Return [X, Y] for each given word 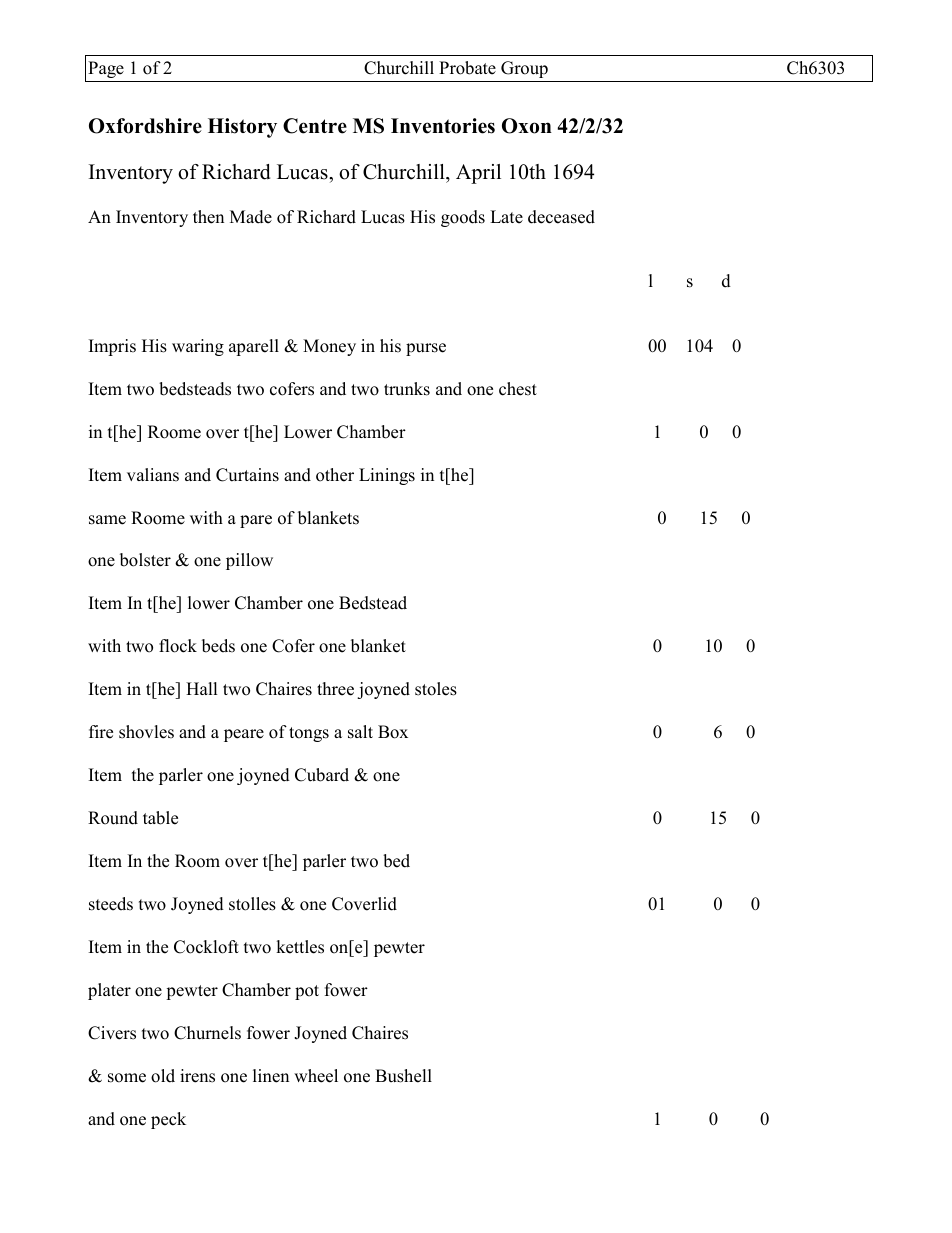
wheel [316, 1076]
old [163, 1076]
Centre [315, 126]
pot [307, 992]
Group [524, 69]
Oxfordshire [145, 126]
